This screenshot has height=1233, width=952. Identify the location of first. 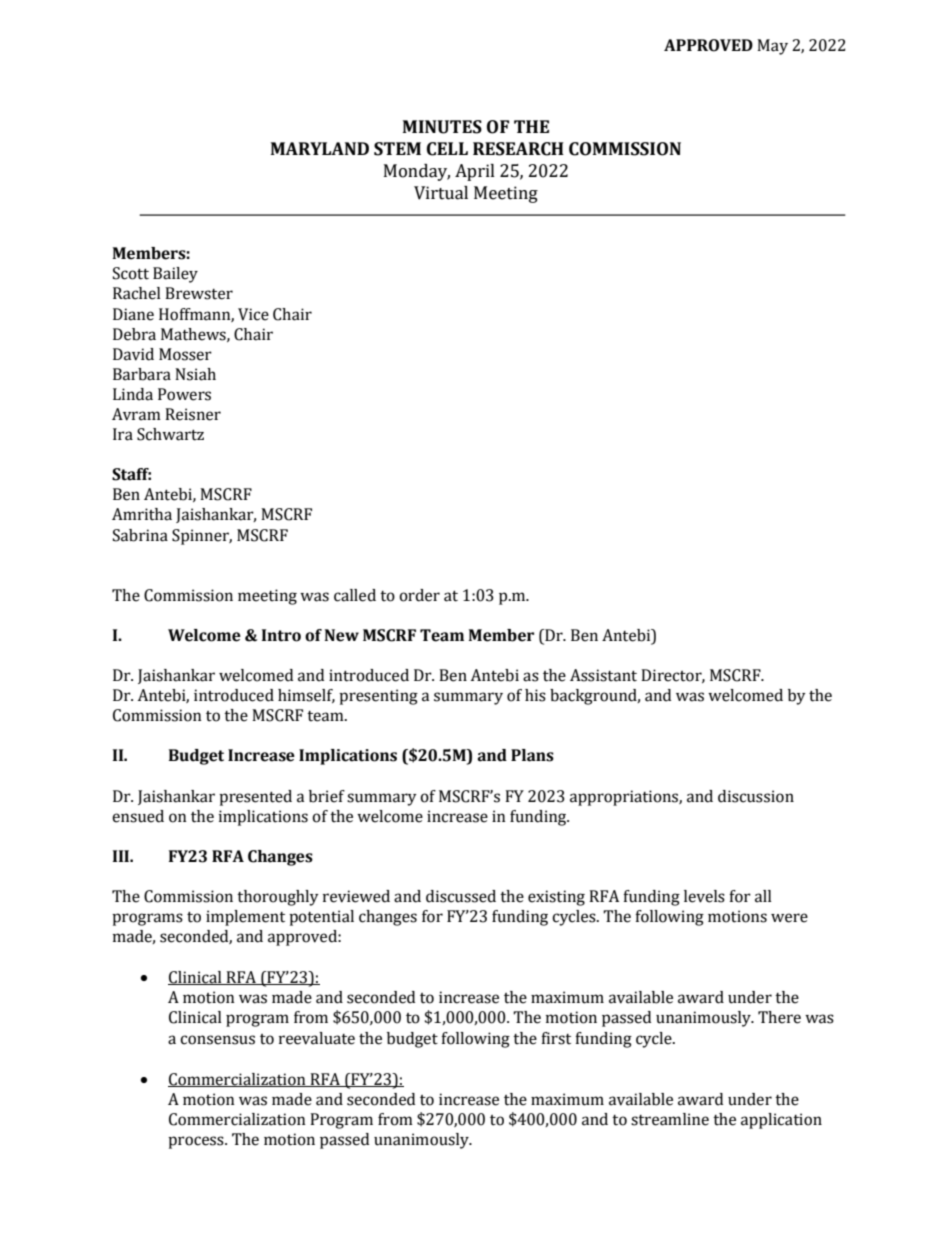
(556, 1038).
